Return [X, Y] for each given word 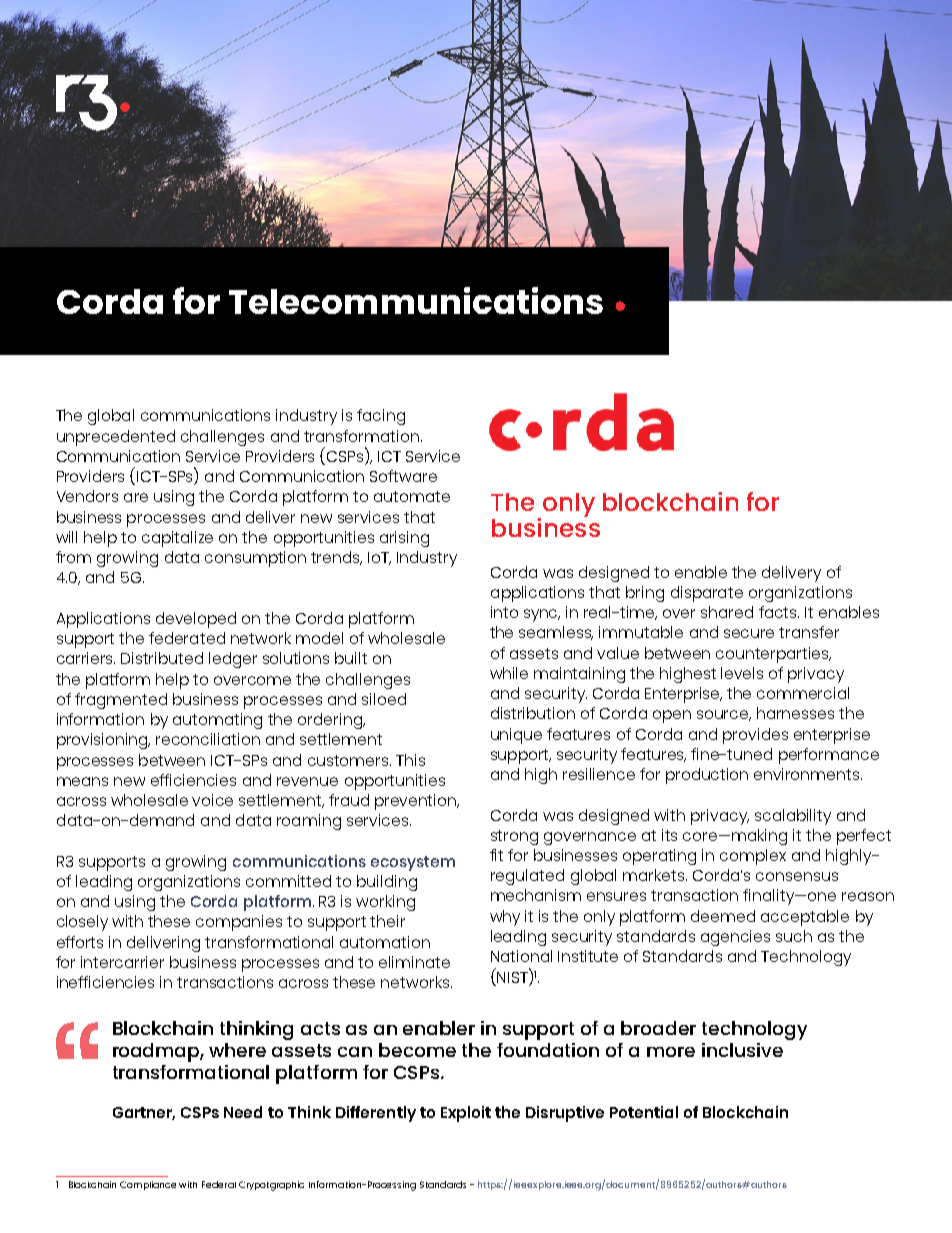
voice [212, 800]
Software [403, 476]
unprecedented [116, 438]
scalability [793, 817]
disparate [707, 594]
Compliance [148, 1185]
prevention [417, 802]
